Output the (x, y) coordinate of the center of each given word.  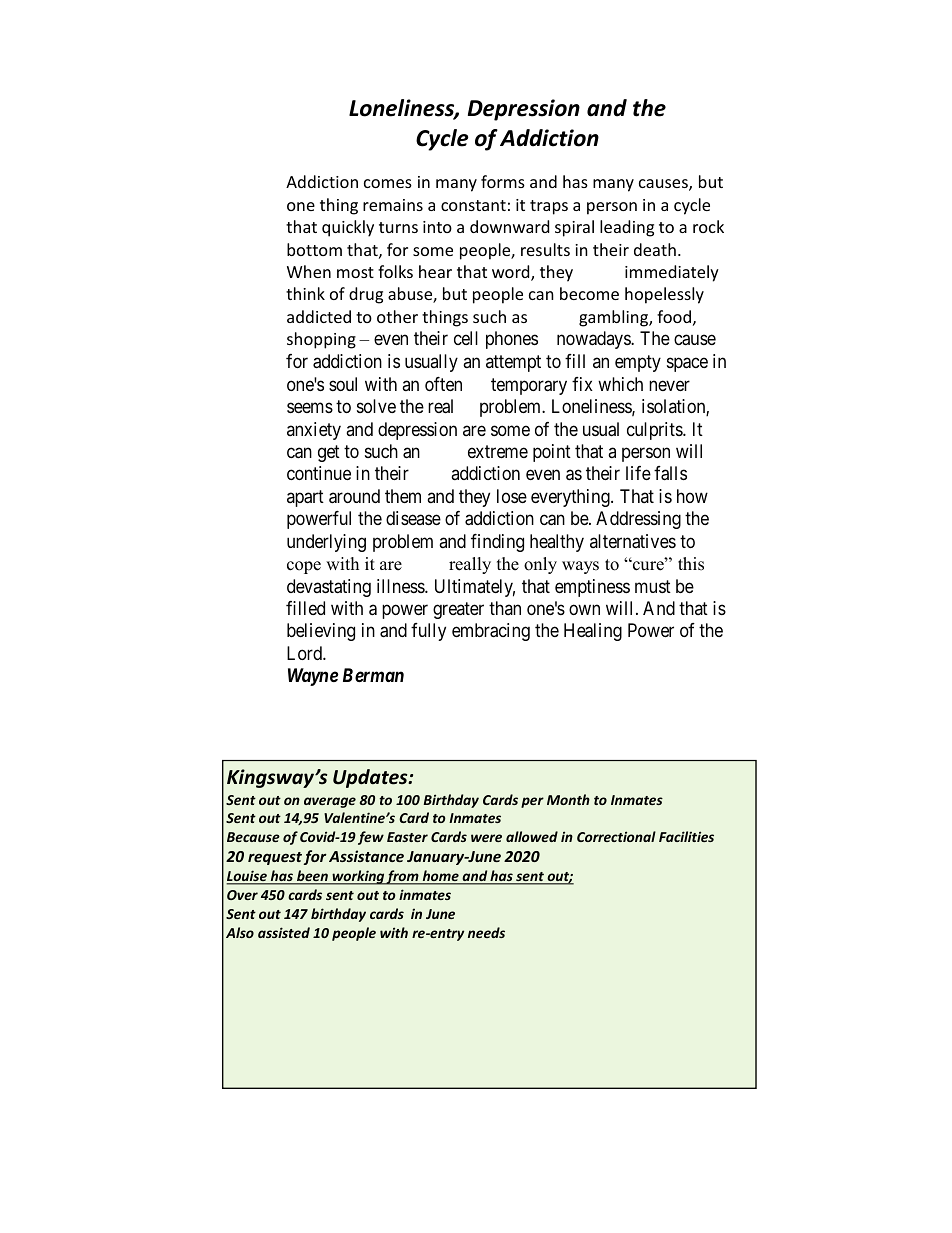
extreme (498, 451)
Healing (593, 632)
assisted (284, 932)
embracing (491, 632)
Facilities (686, 836)
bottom (314, 249)
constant (473, 205)
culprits (655, 431)
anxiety (314, 431)
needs (486, 932)
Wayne (313, 677)
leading (627, 228)
